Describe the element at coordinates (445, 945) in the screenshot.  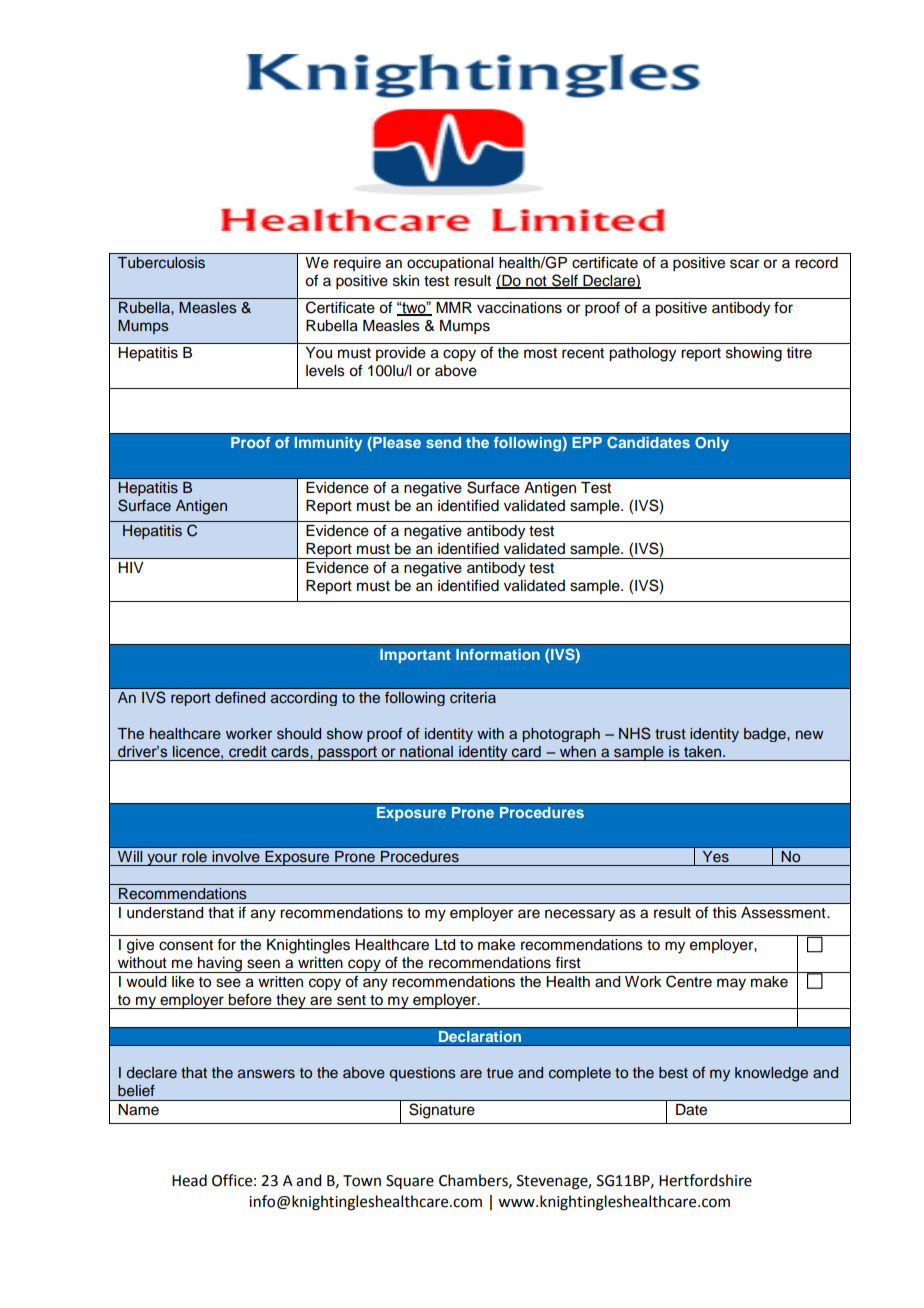
I see `Ltd` at that location.
